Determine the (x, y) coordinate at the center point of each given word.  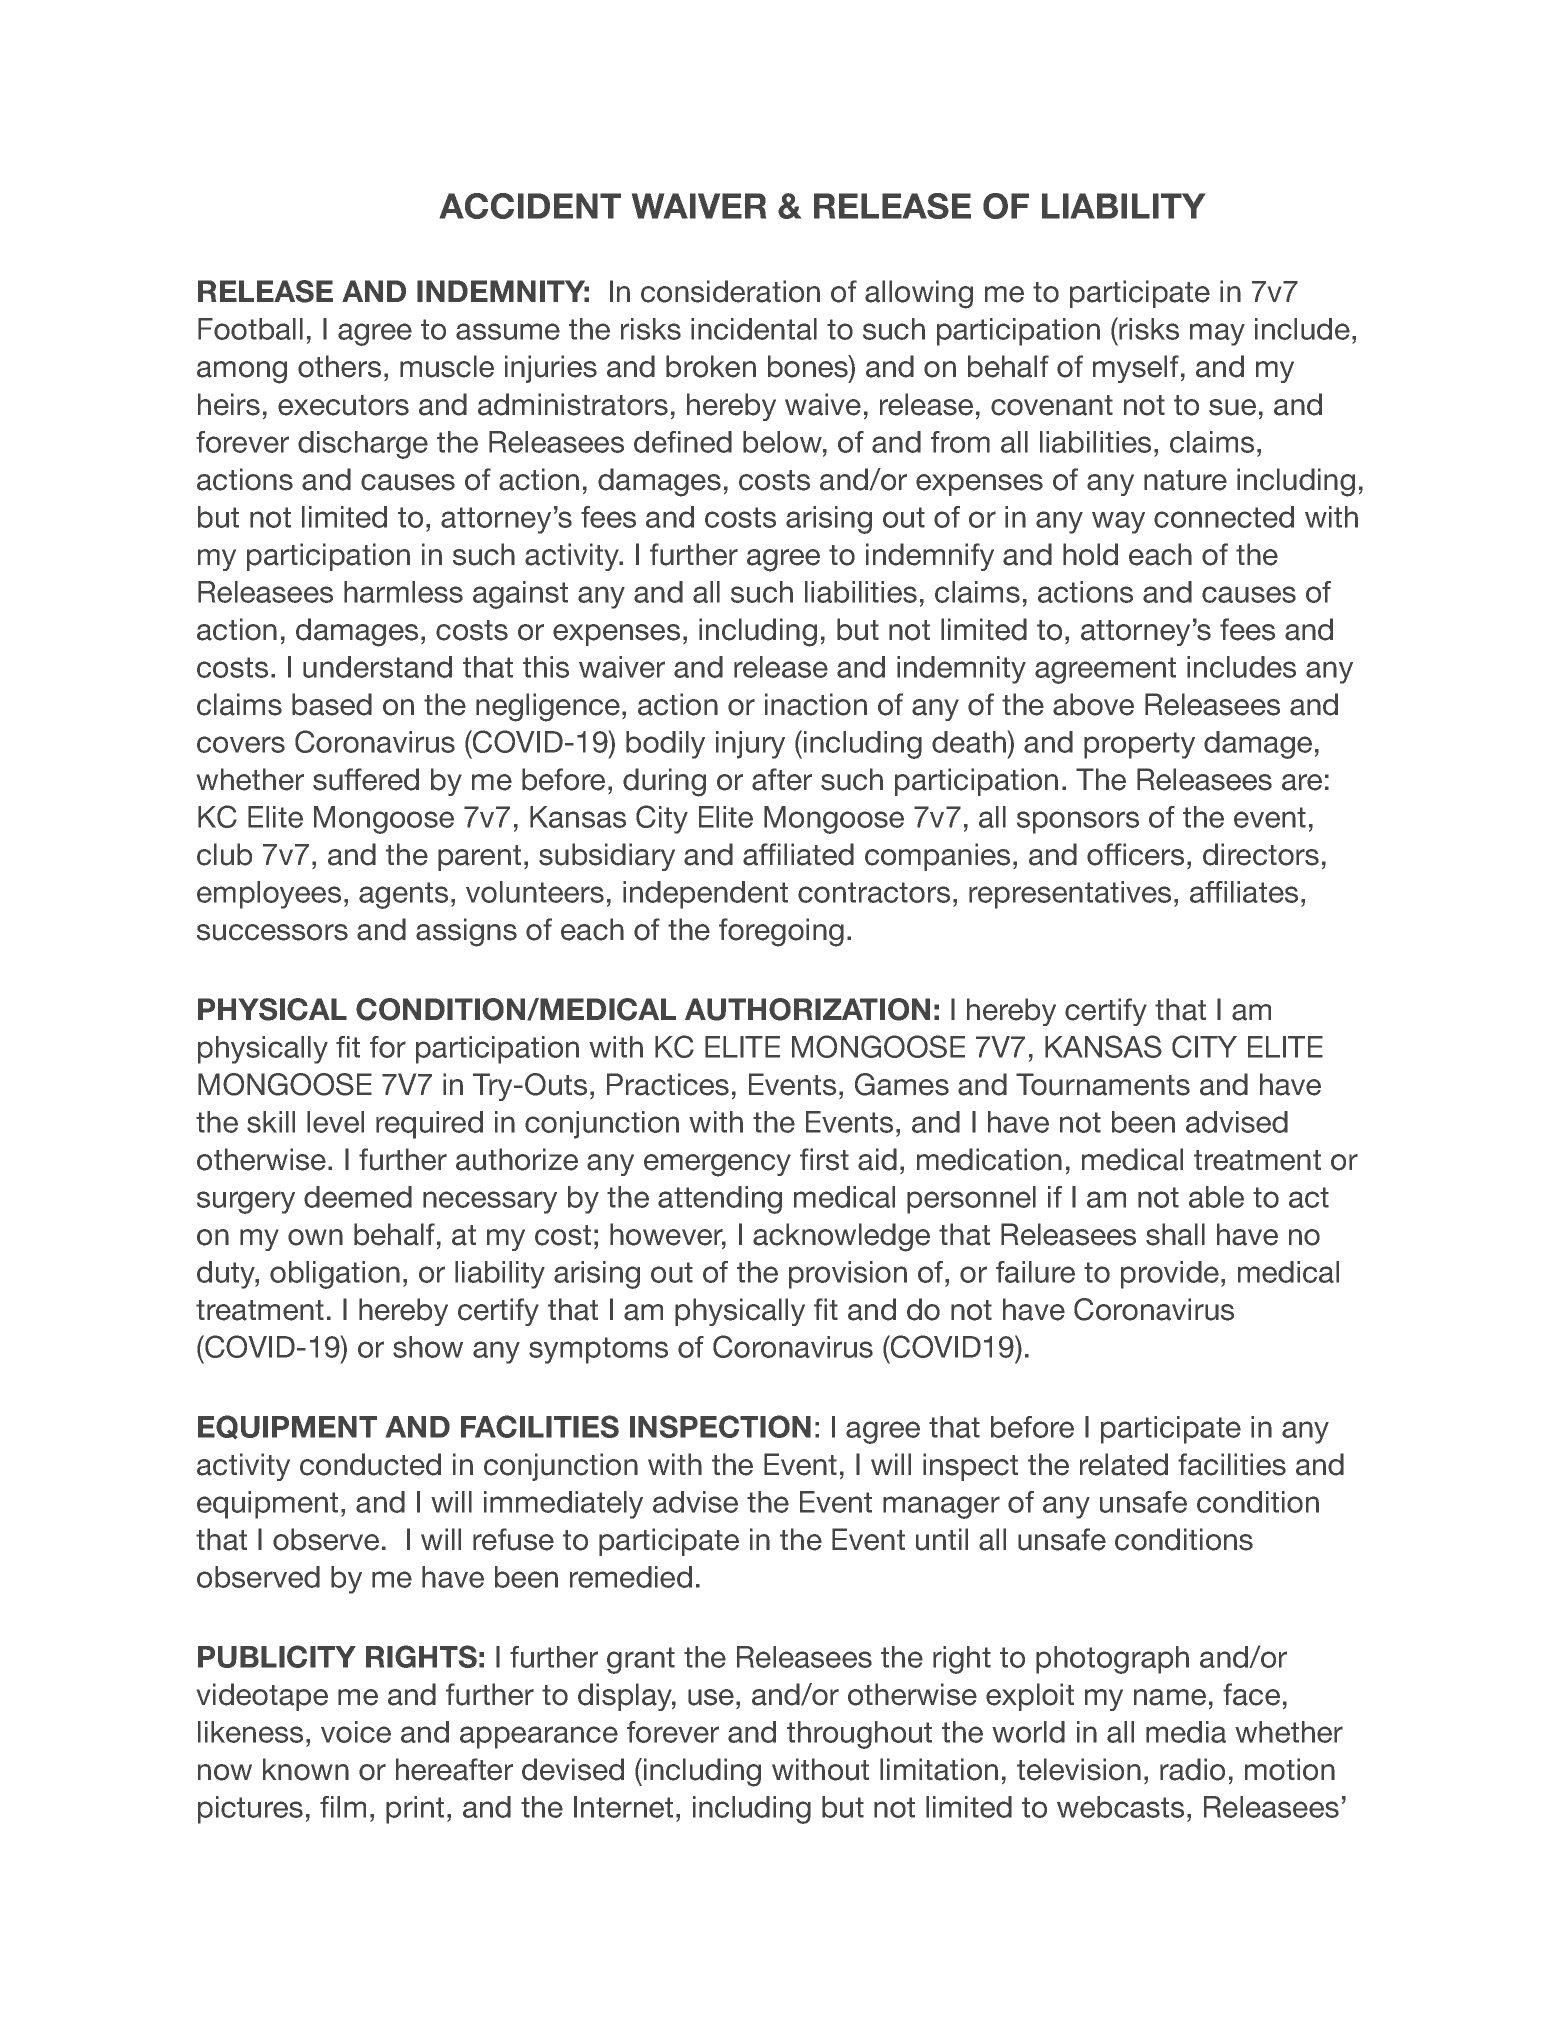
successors (272, 932)
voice (356, 1732)
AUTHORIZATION (807, 1009)
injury (750, 745)
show (428, 1347)
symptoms (598, 1350)
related (1124, 1464)
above (1093, 704)
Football (250, 329)
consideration (730, 291)
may (1217, 334)
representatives (1070, 895)
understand (377, 667)
